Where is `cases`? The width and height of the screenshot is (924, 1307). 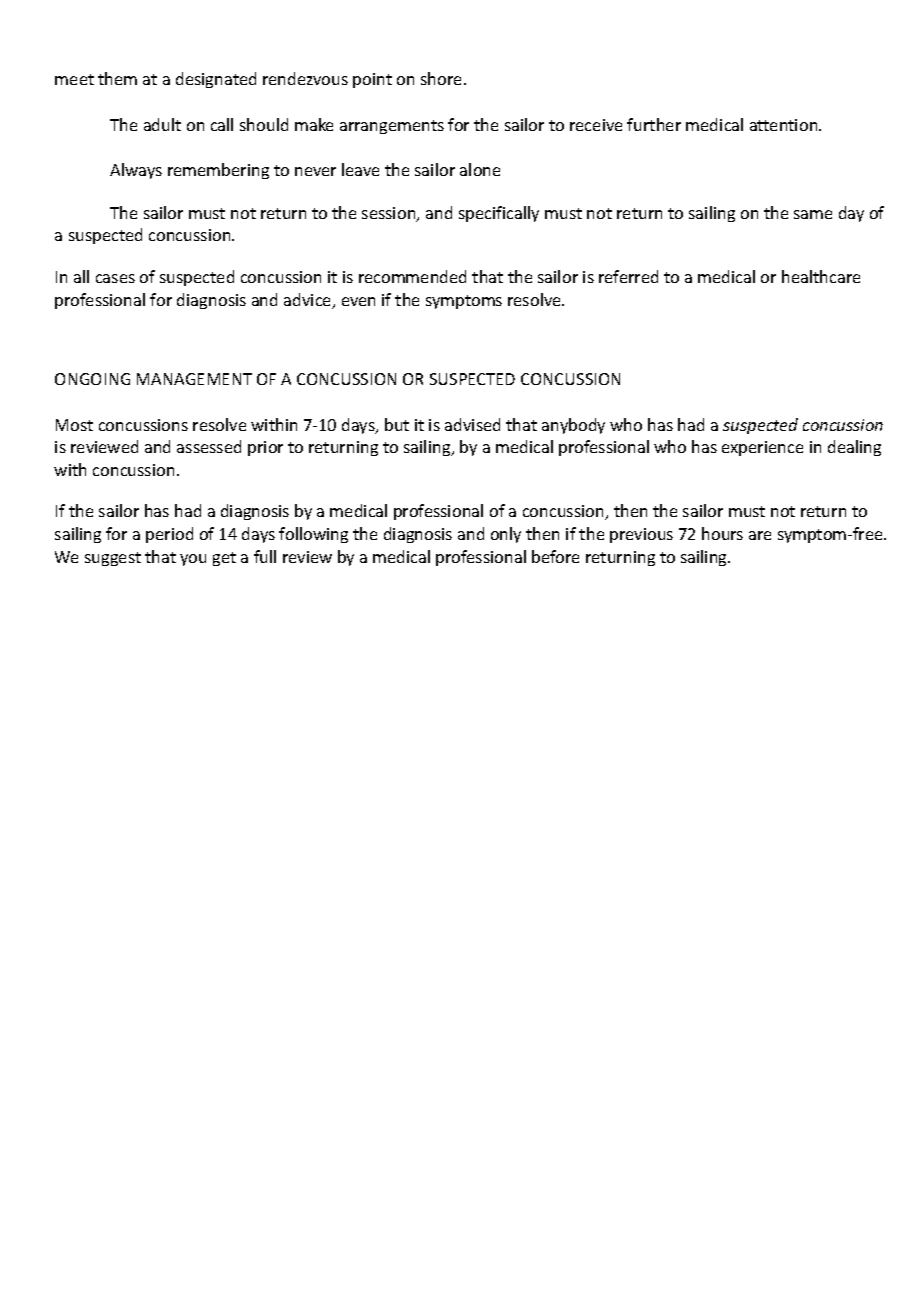 cases is located at coordinates (115, 278).
